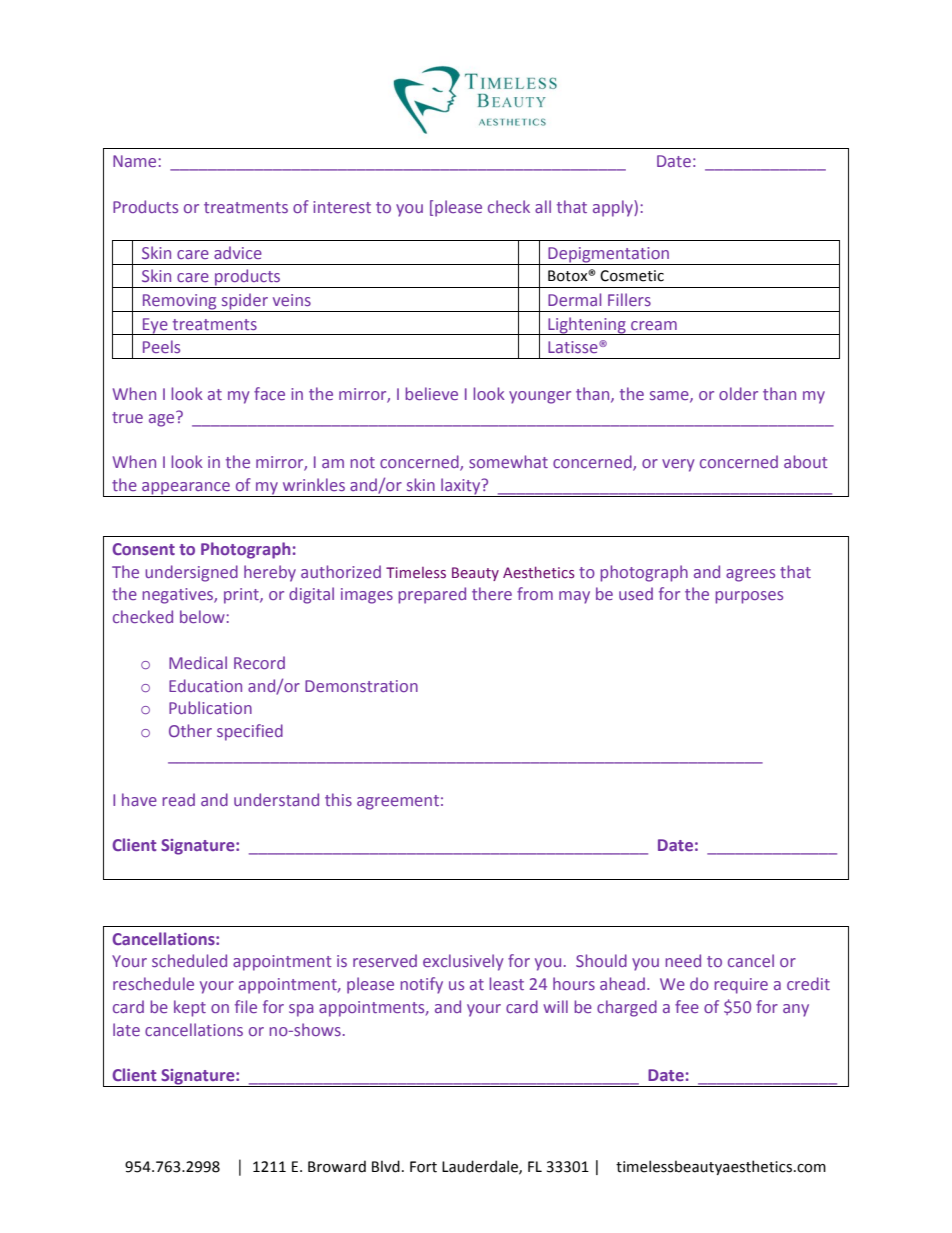 The width and height of the screenshot is (952, 1233). I want to click on scheduled, so click(189, 960).
